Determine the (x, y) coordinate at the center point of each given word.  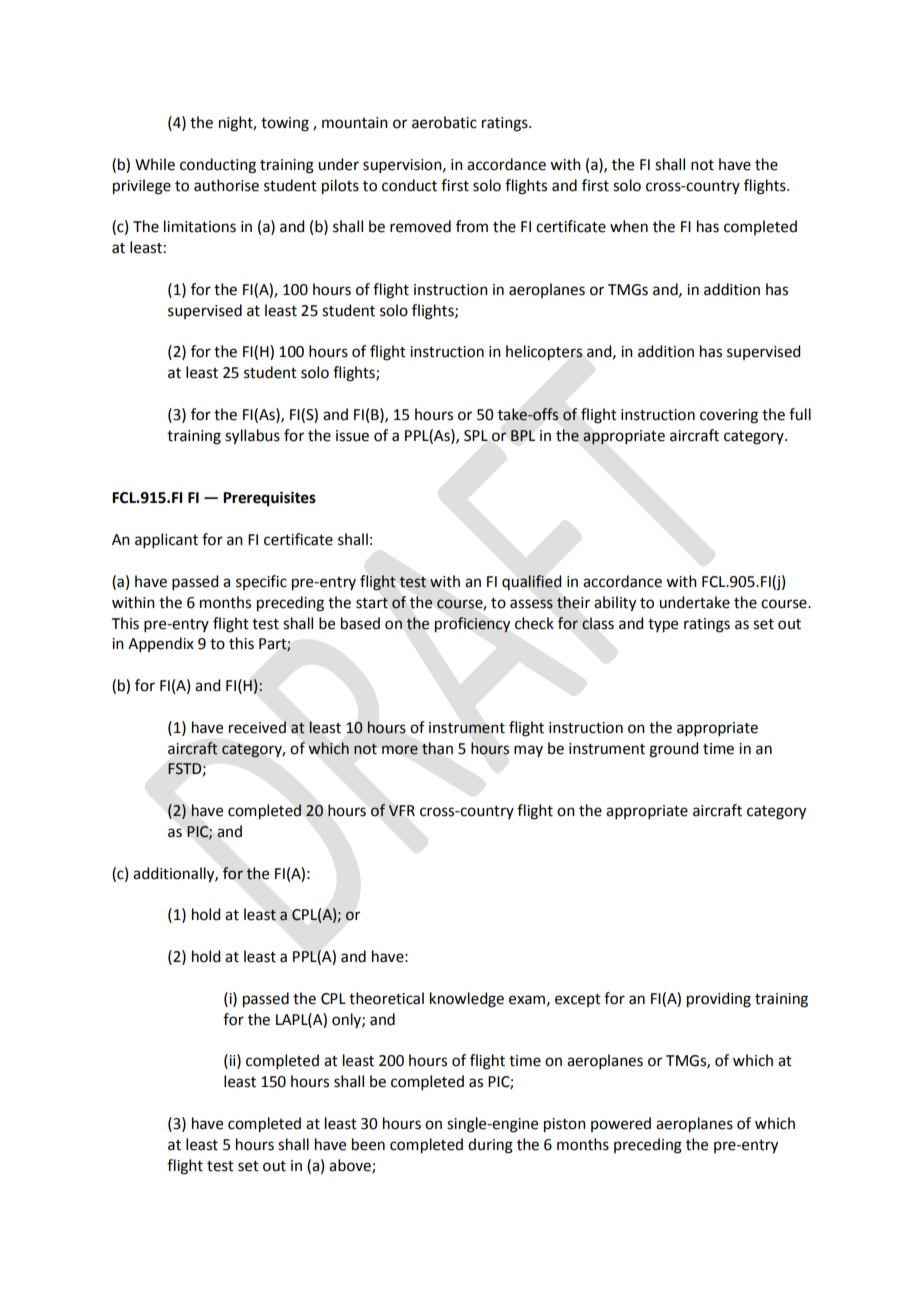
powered (621, 1124)
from (472, 226)
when (629, 226)
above (351, 1166)
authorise (226, 185)
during (490, 1146)
